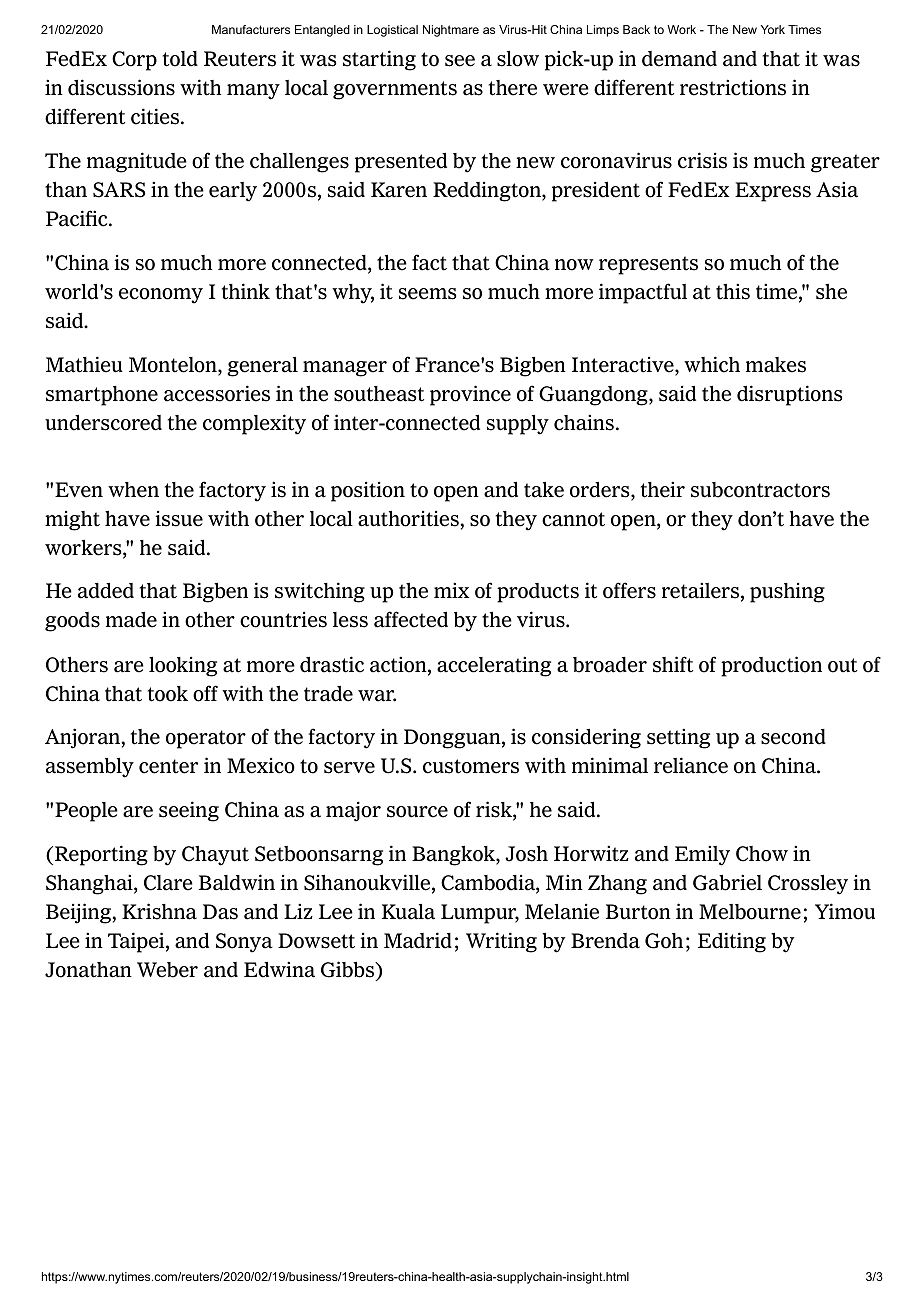 Image resolution: width=924 pixels, height=1308 pixels. What do you see at coordinates (451, 590) in the image?
I see `mix` at bounding box center [451, 590].
